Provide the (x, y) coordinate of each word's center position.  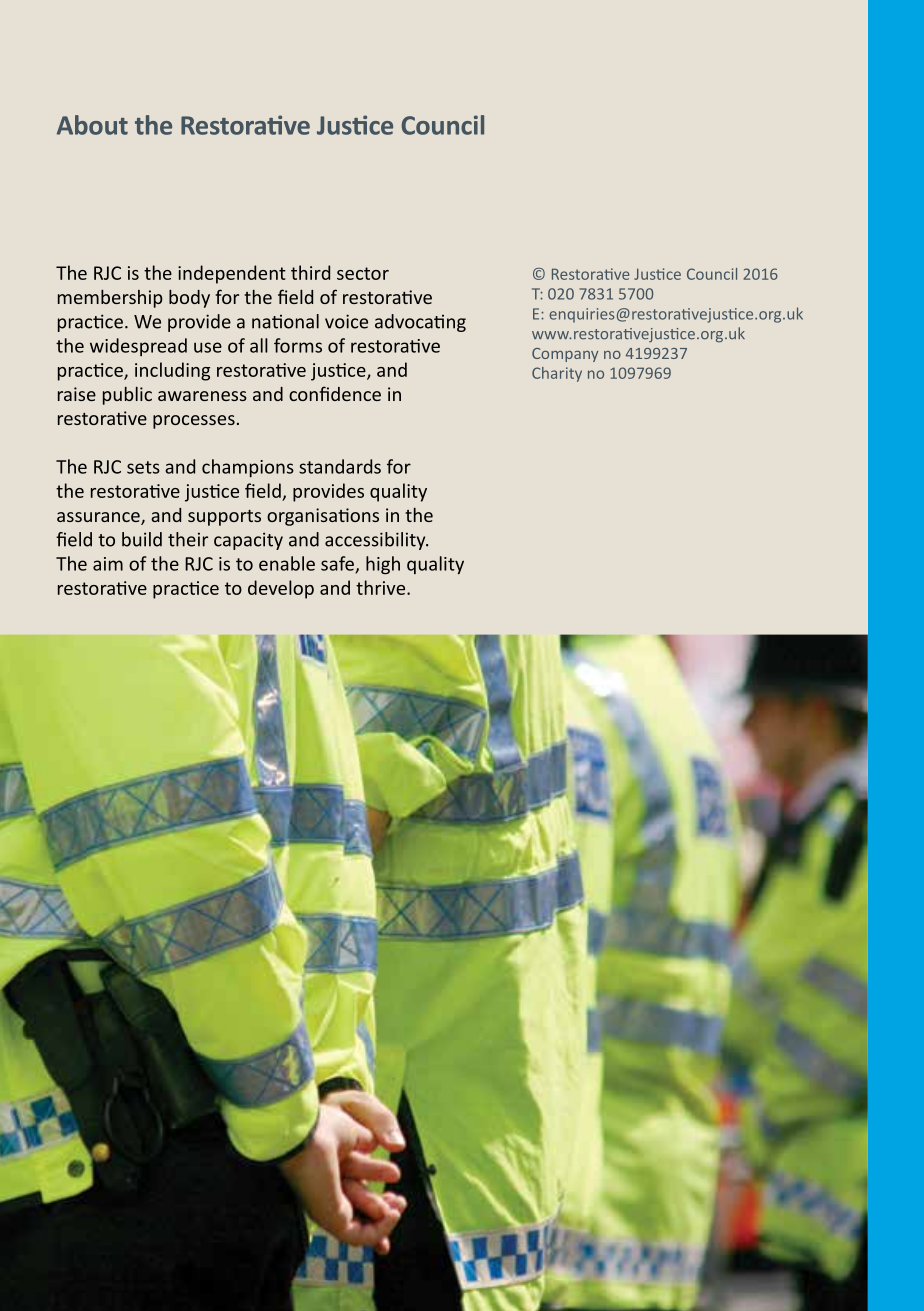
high (383, 565)
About (92, 125)
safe (338, 564)
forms (298, 345)
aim (108, 564)
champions (248, 468)
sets (143, 467)
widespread (138, 347)
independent (232, 274)
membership (110, 299)
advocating (420, 323)
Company (565, 355)
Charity (557, 374)
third (310, 272)
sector (363, 273)
